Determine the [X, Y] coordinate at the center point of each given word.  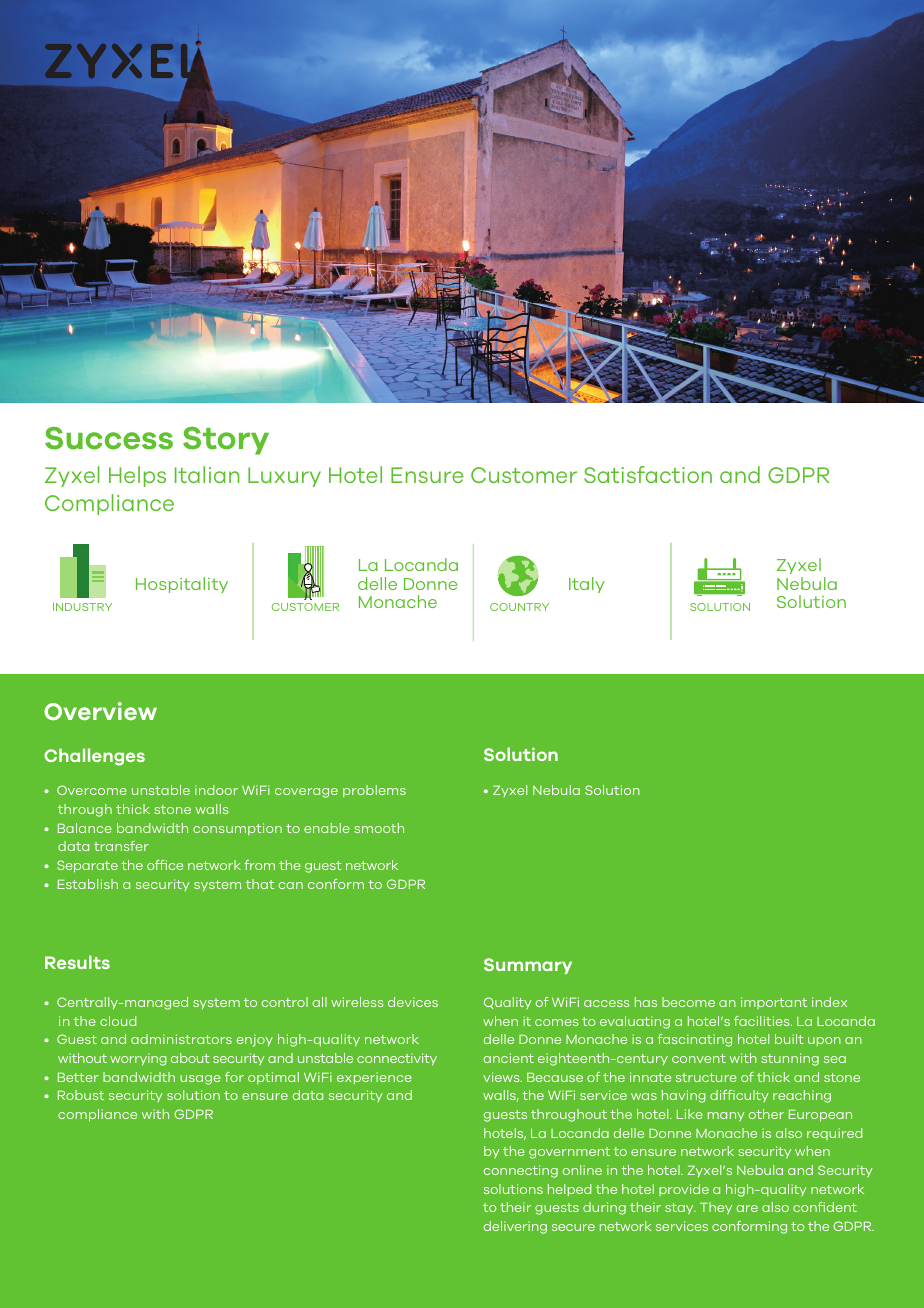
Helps [137, 476]
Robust [81, 1095]
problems [374, 791]
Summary [528, 966]
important [774, 1003]
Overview [100, 711]
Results [77, 962]
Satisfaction [648, 474]
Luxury [284, 477]
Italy [587, 585]
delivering [515, 1227]
